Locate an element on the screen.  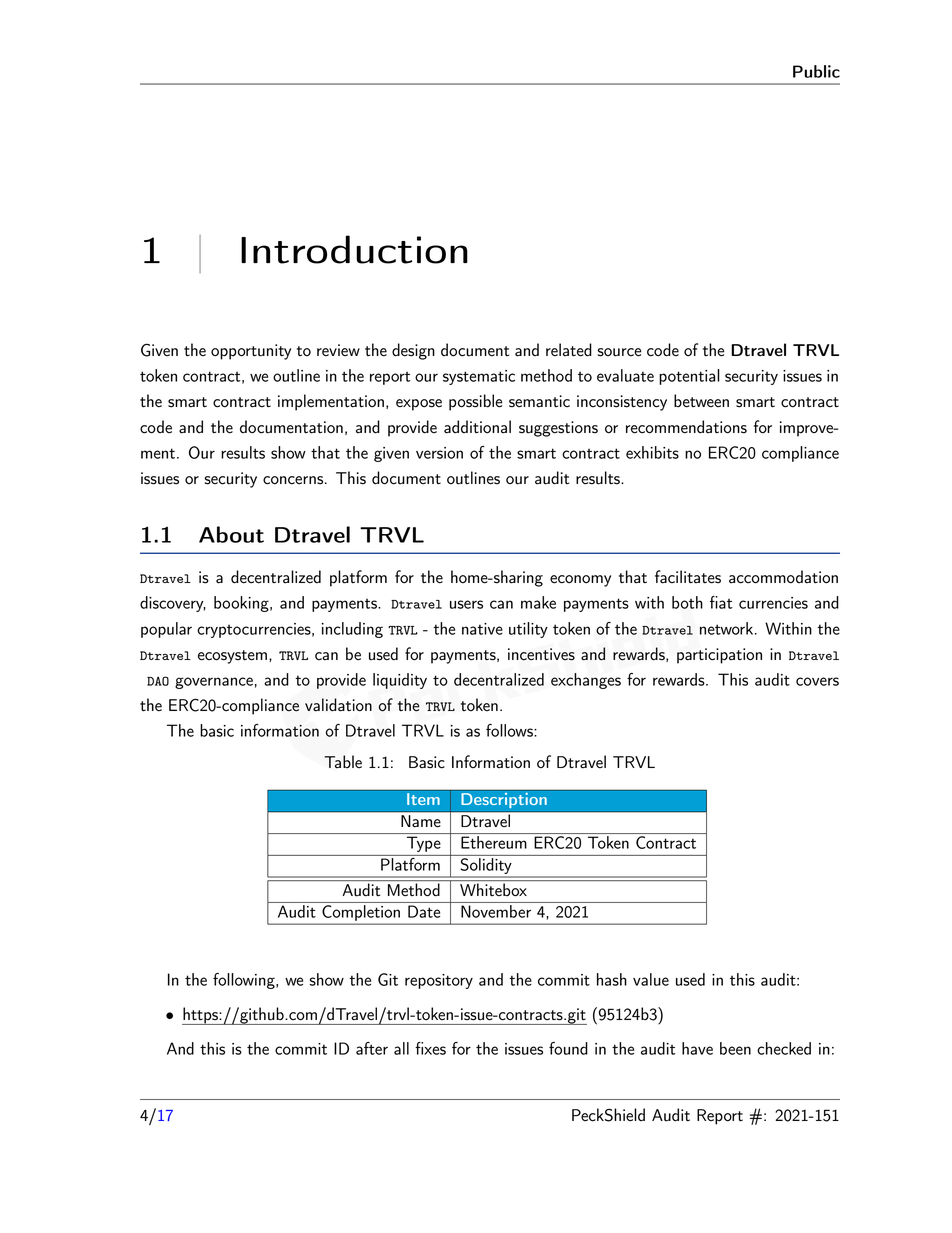
About is located at coordinates (231, 534).
